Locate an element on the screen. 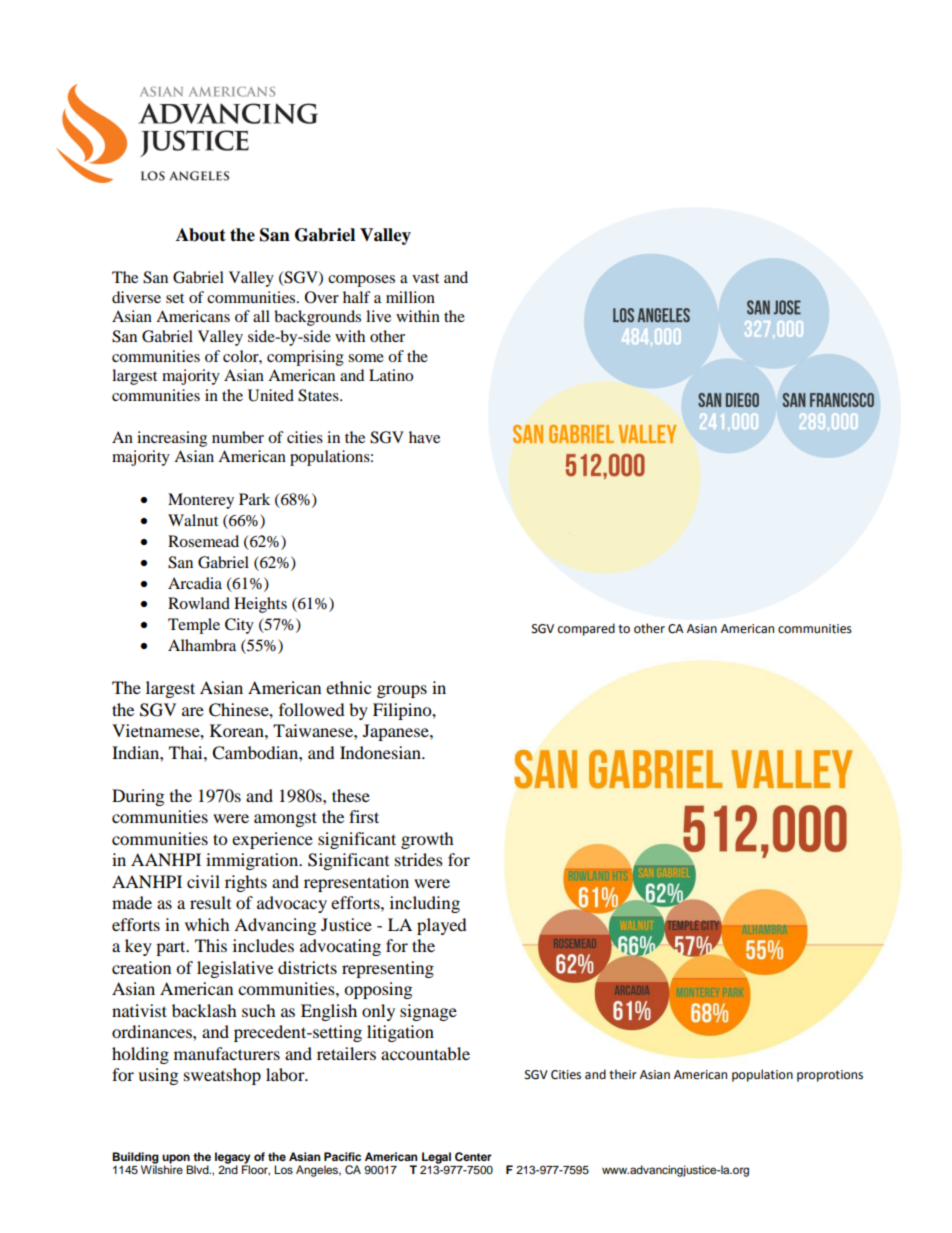 The height and width of the screenshot is (1233, 952). compared is located at coordinates (586, 629).
